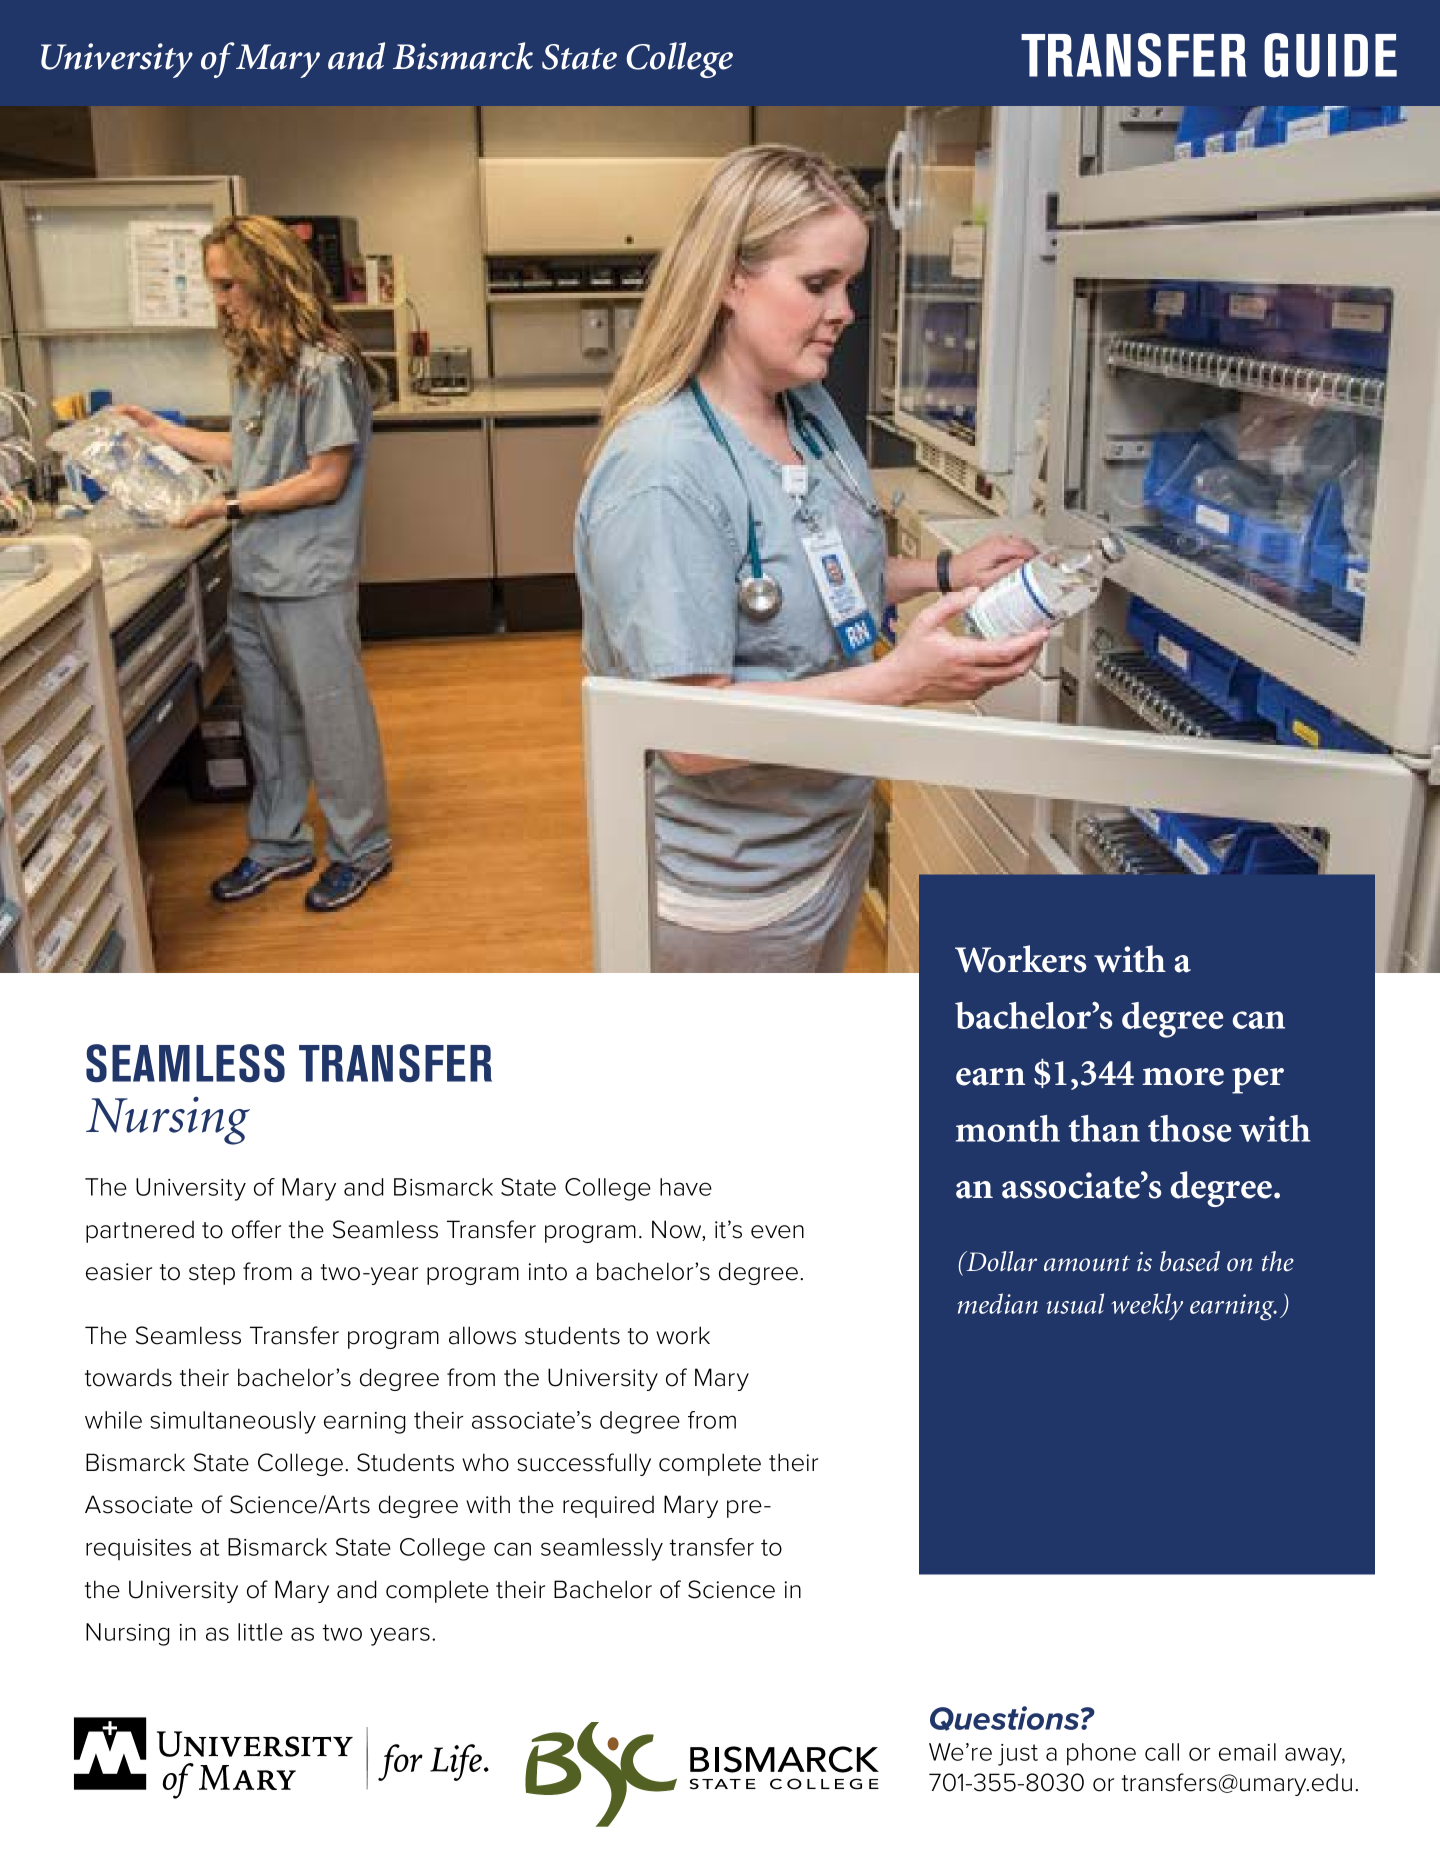 This screenshot has height=1864, width=1440. Describe the element at coordinates (686, 1187) in the screenshot. I see `have` at that location.
